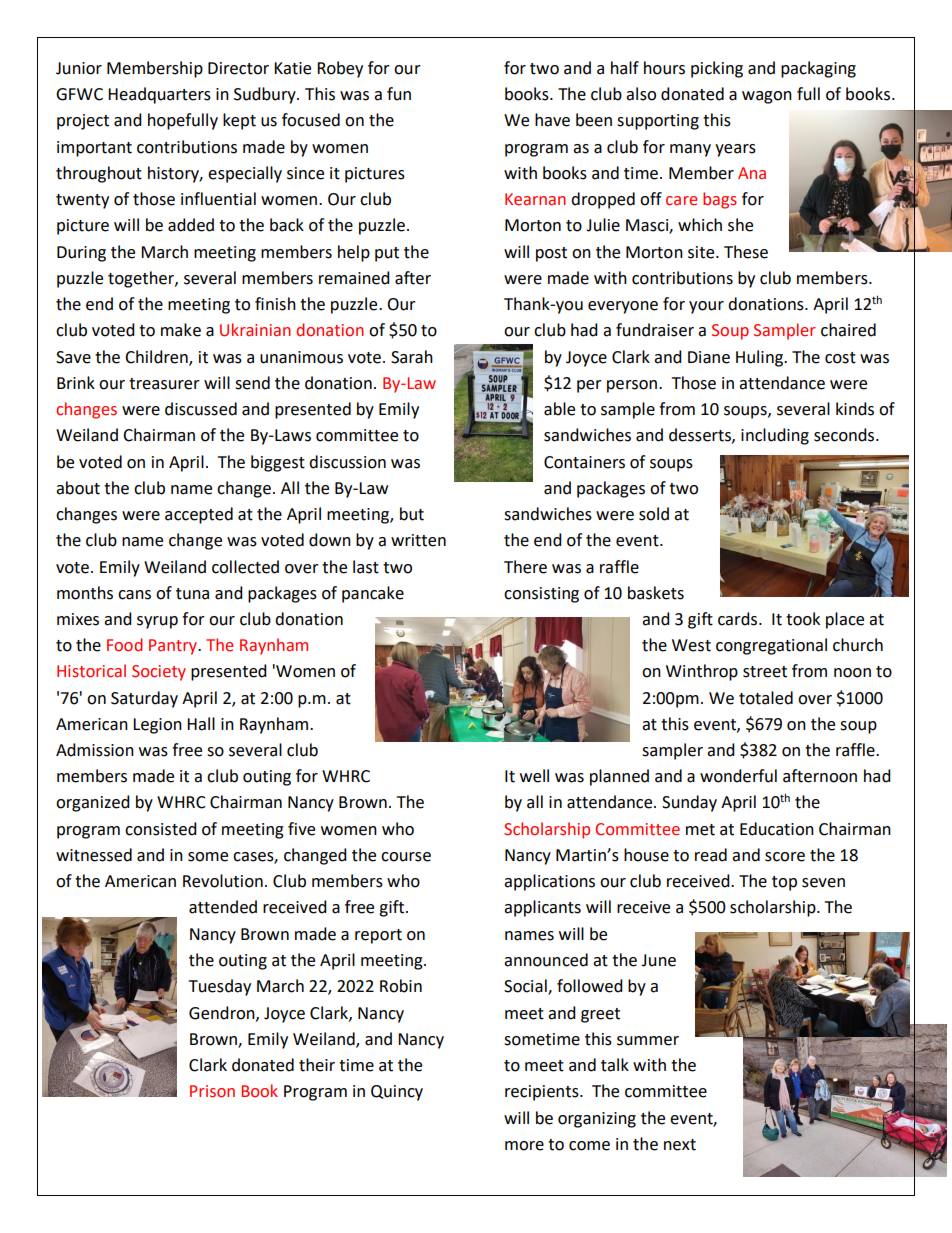 The width and height of the document is (952, 1233). I want to click on including, so click(775, 436).
